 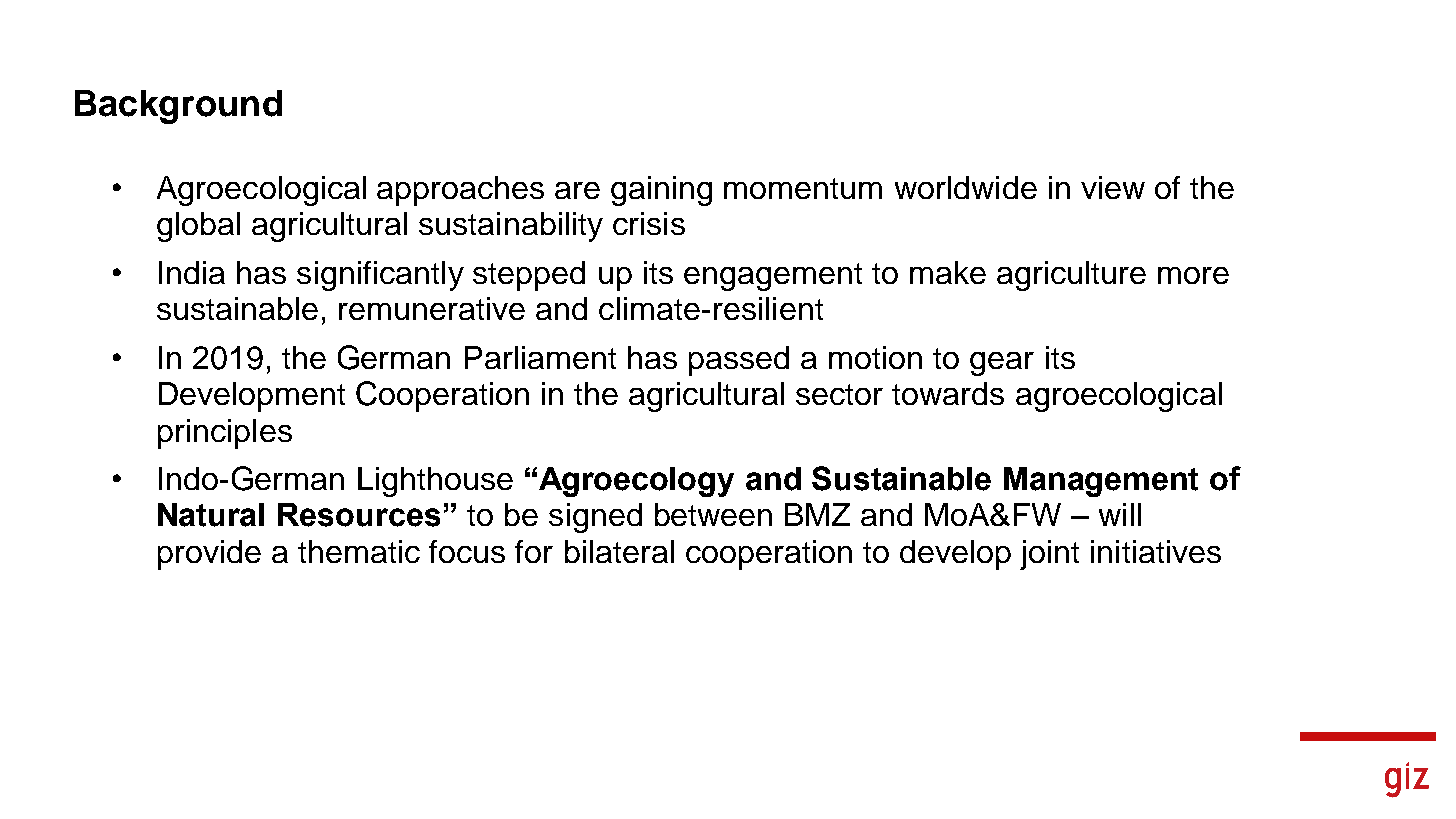 What do you see at coordinates (178, 107) in the screenshot?
I see `Background` at bounding box center [178, 107].
